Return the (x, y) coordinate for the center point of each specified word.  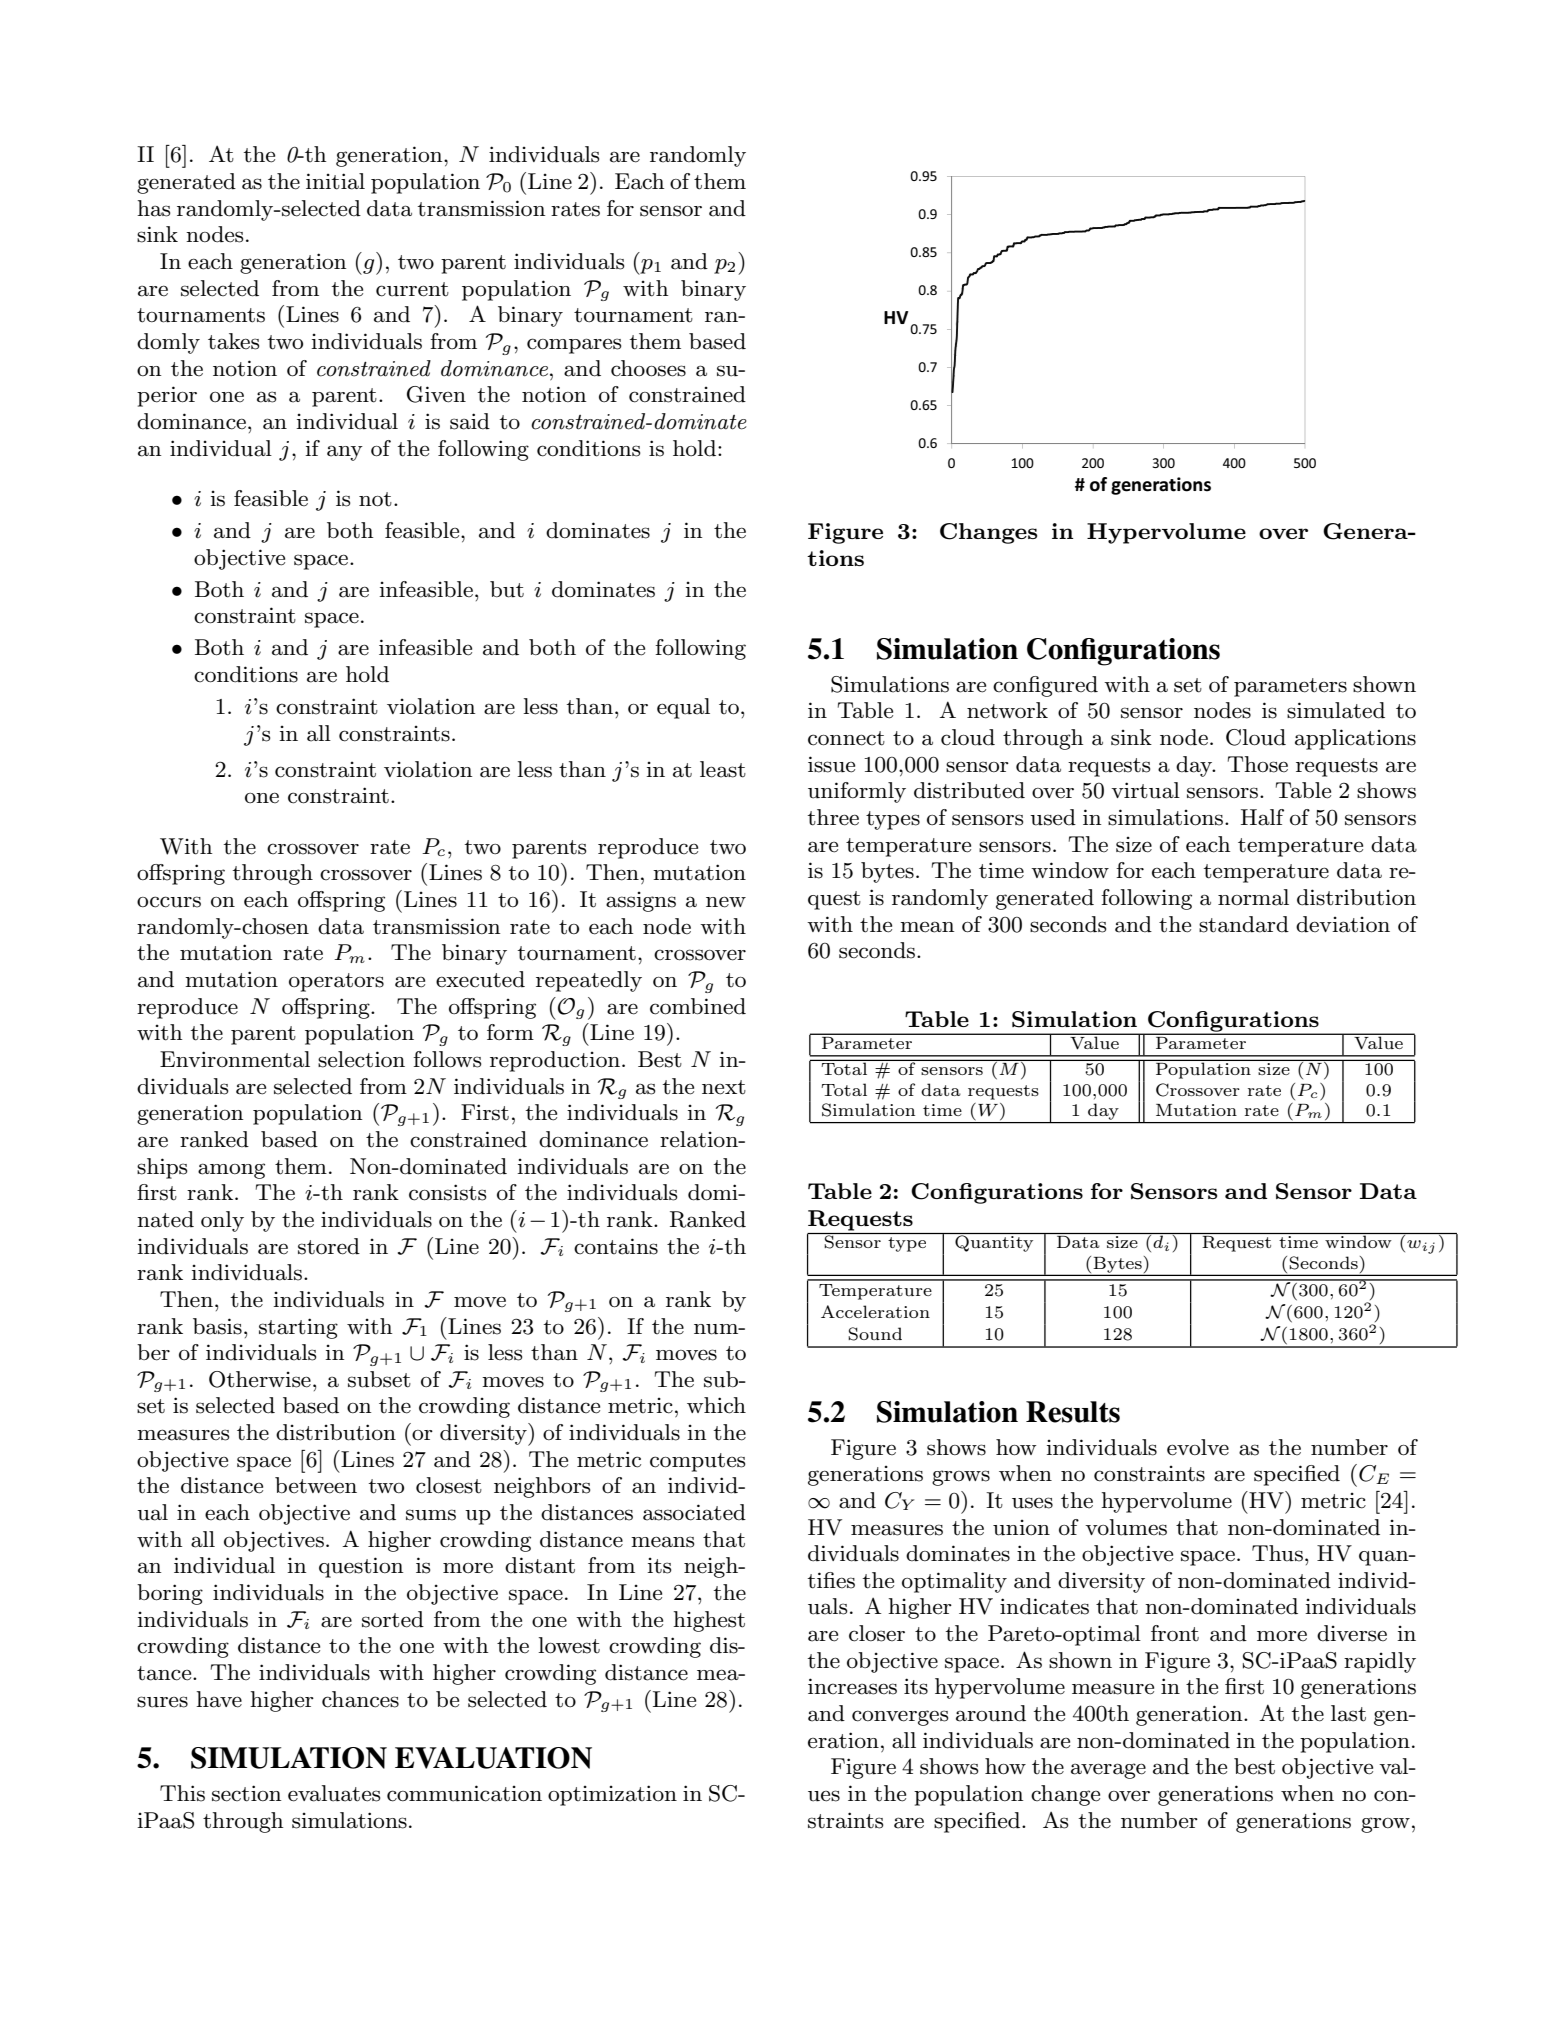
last (1348, 1713)
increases (852, 1686)
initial (335, 181)
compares (574, 346)
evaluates (334, 1793)
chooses (648, 368)
